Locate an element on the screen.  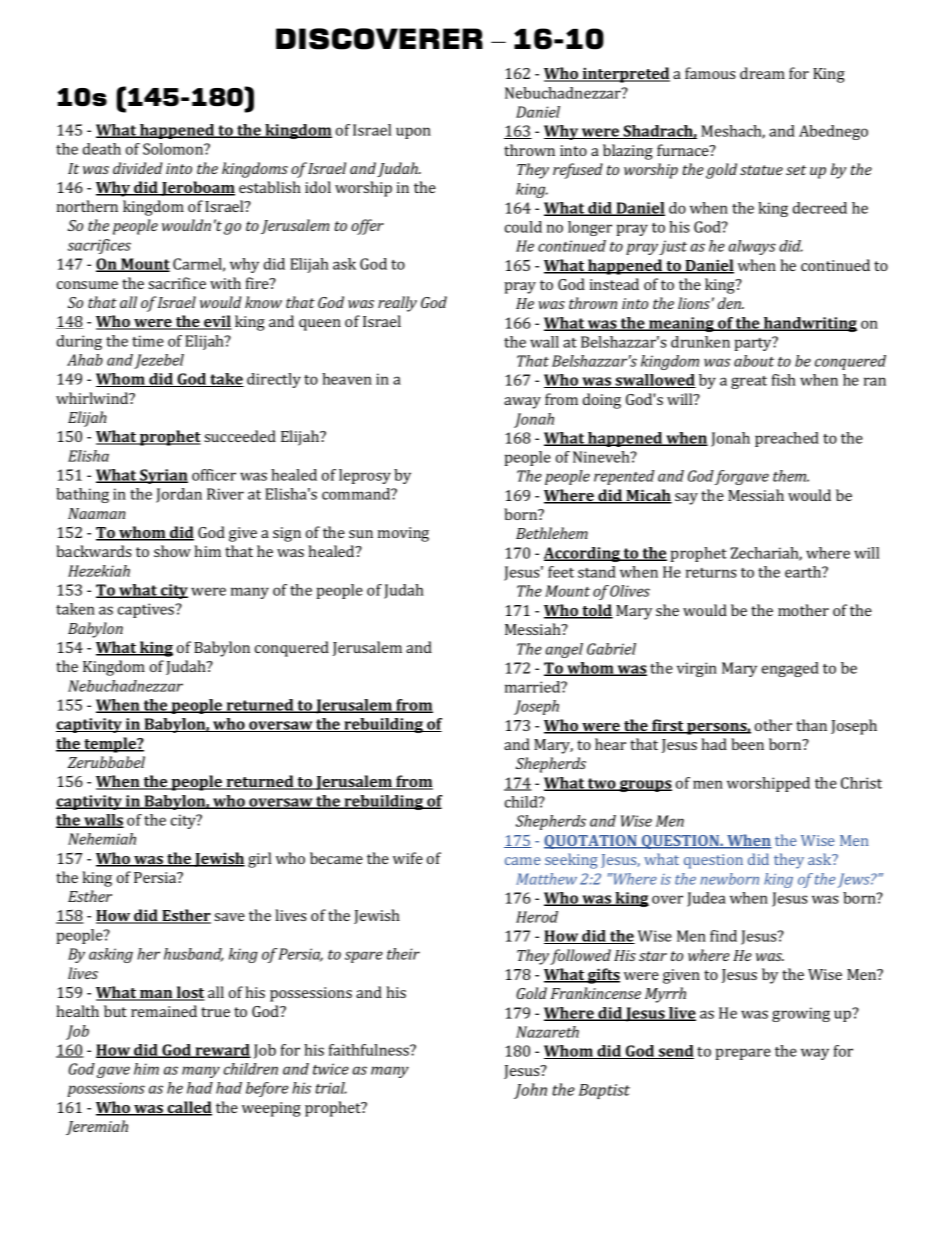
death is located at coordinates (102, 149).
